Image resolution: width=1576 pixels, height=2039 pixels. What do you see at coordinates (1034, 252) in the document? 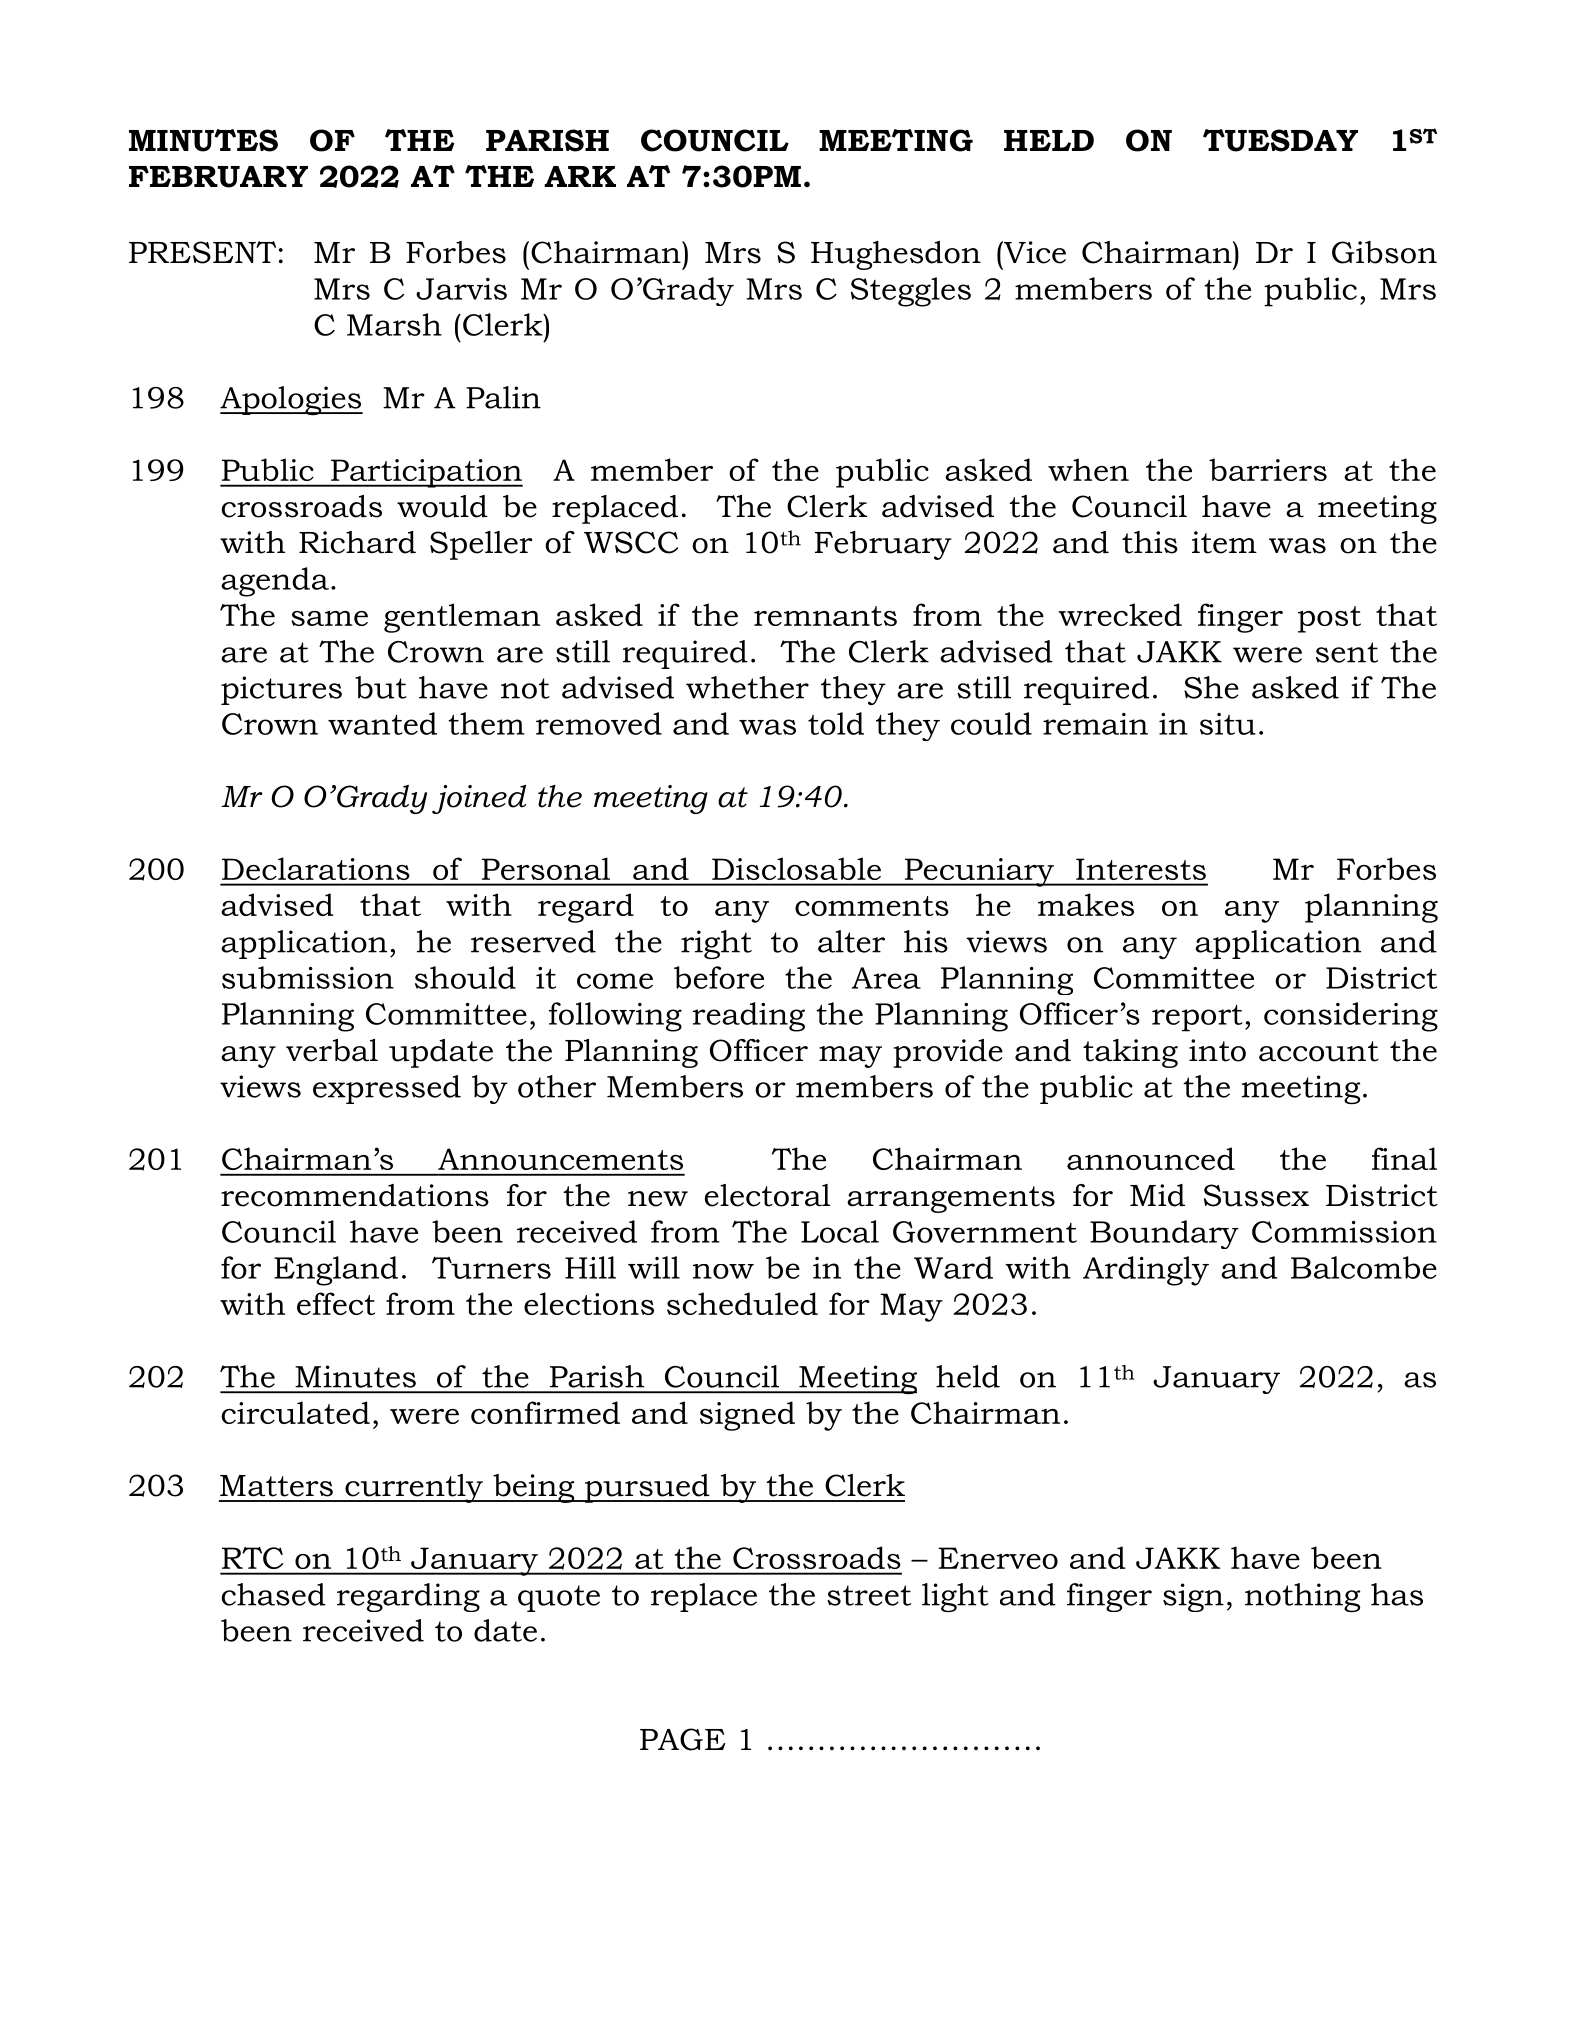
I see `Vice` at bounding box center [1034, 252].
